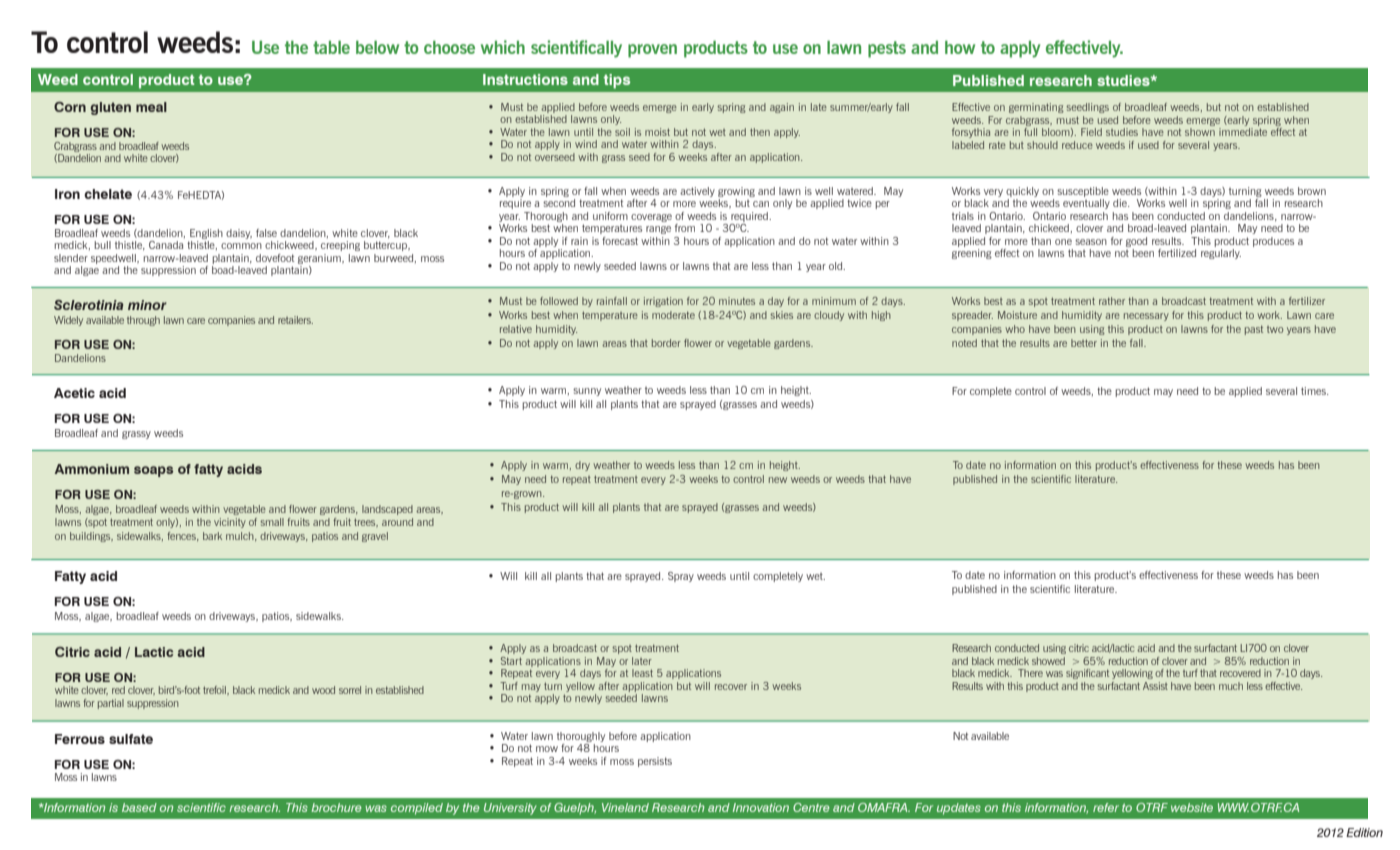 This screenshot has width=1400, height=850. I want to click on germinating, so click(1036, 108).
